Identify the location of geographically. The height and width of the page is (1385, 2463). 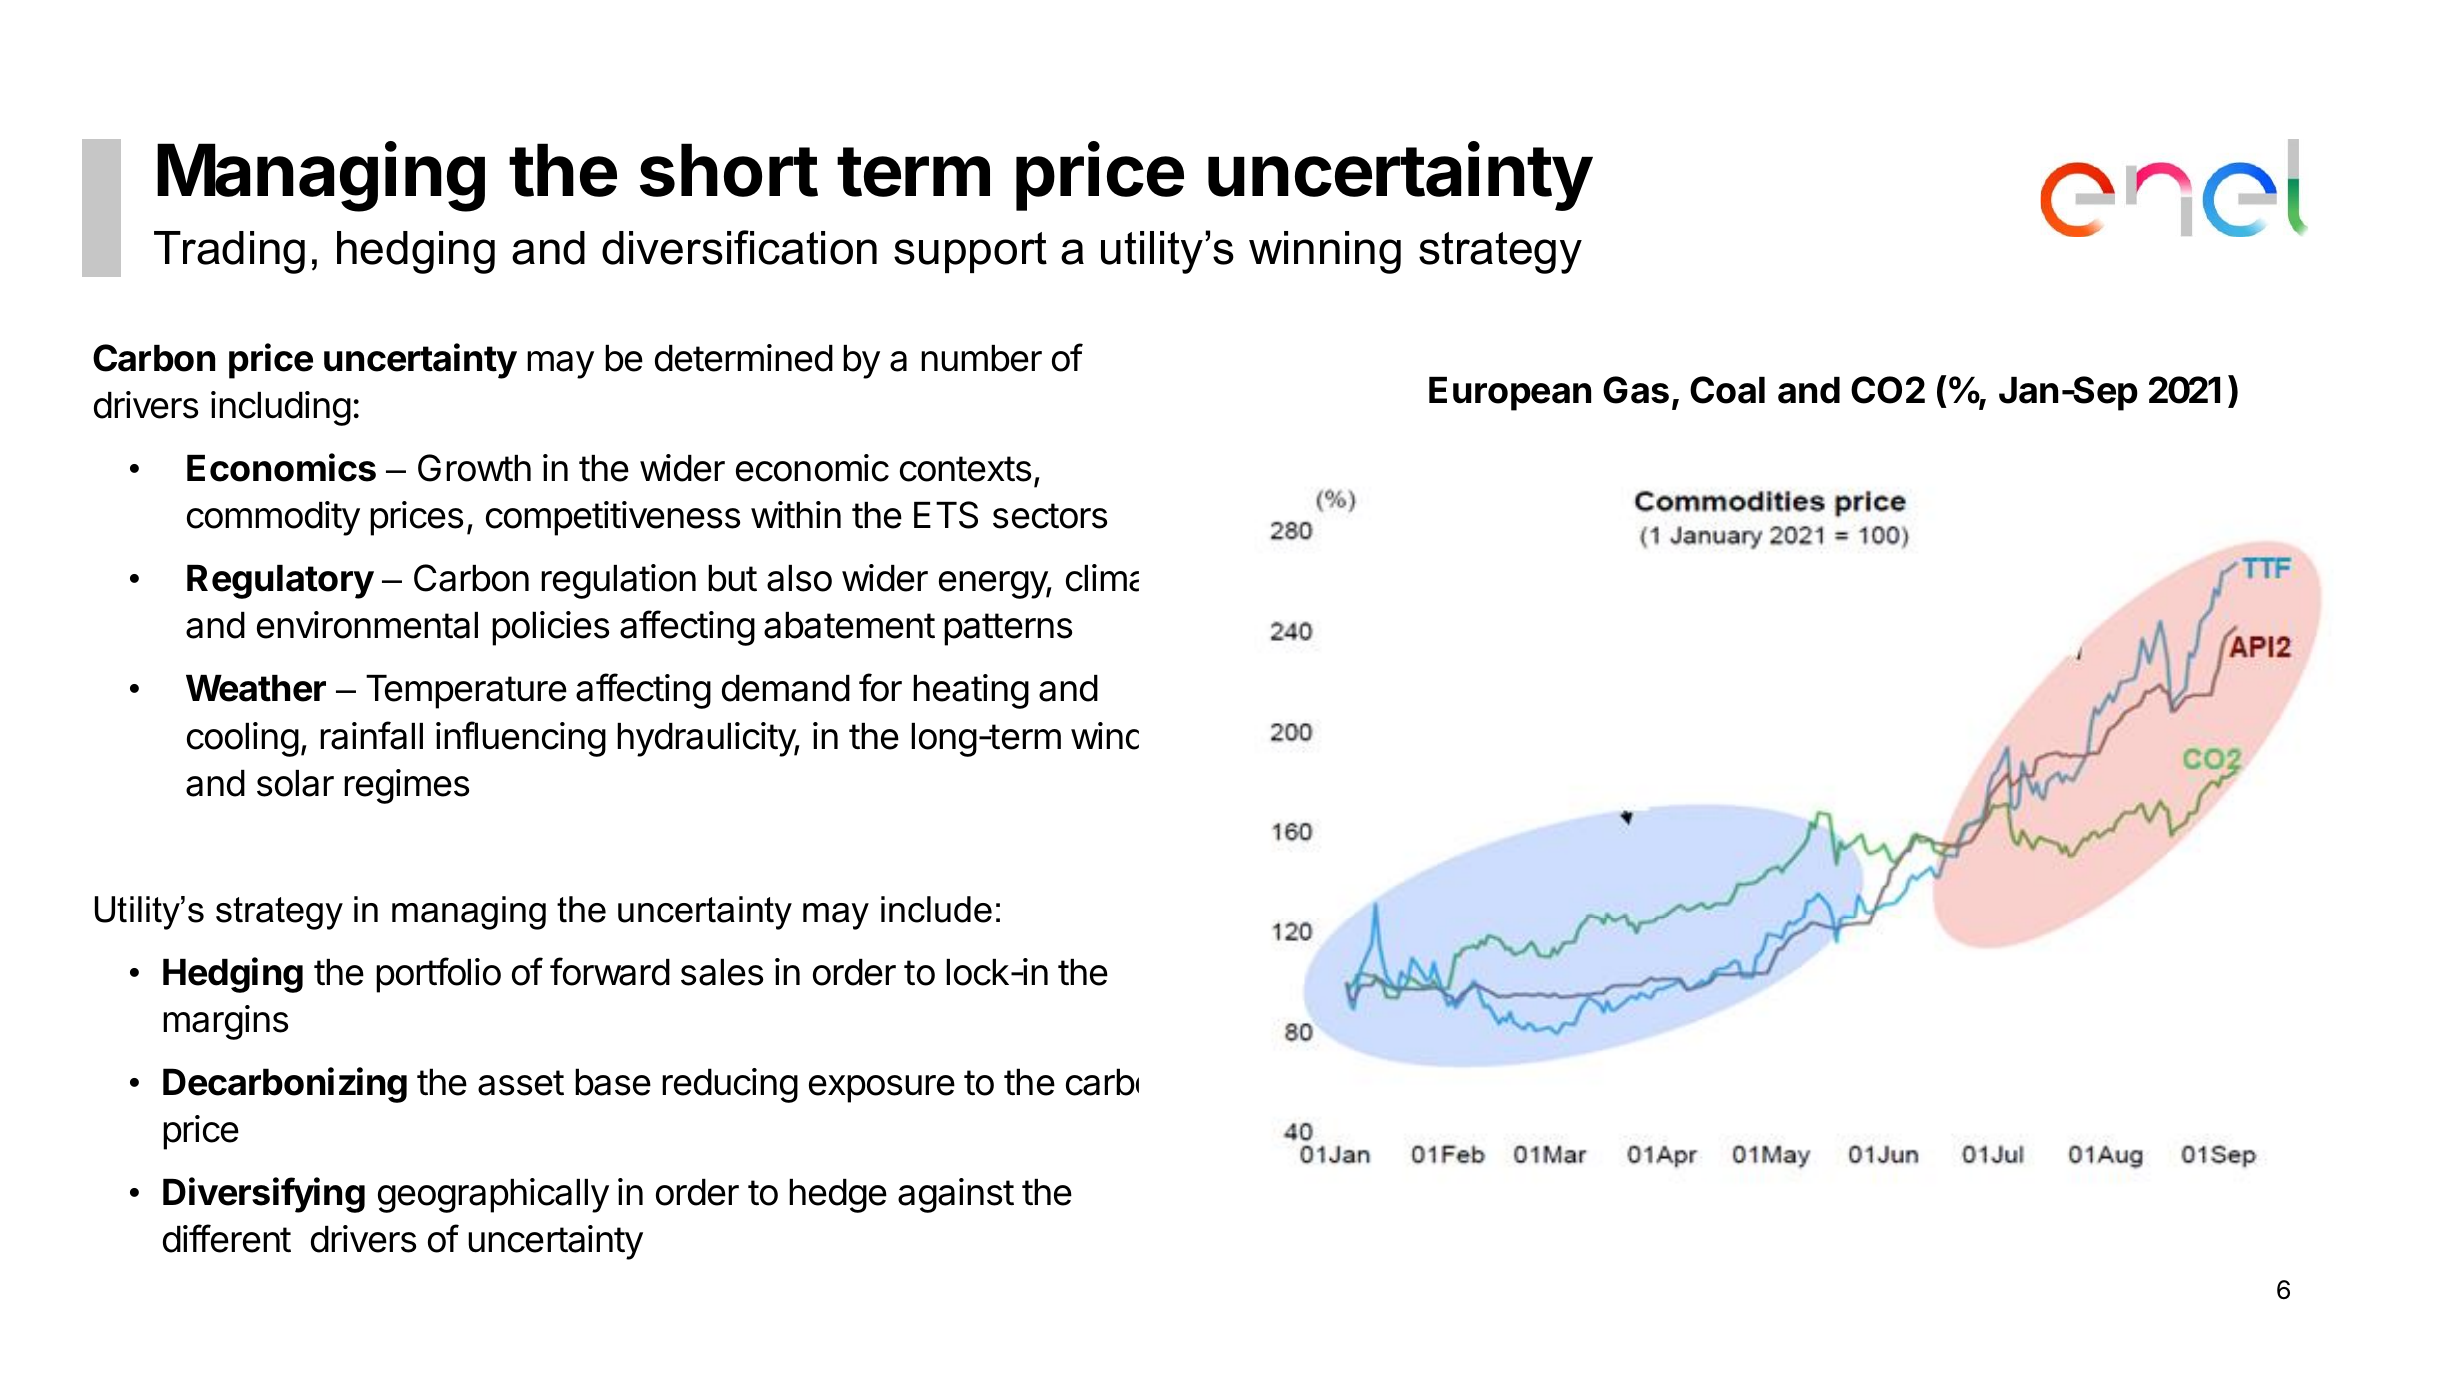
(493, 1195).
